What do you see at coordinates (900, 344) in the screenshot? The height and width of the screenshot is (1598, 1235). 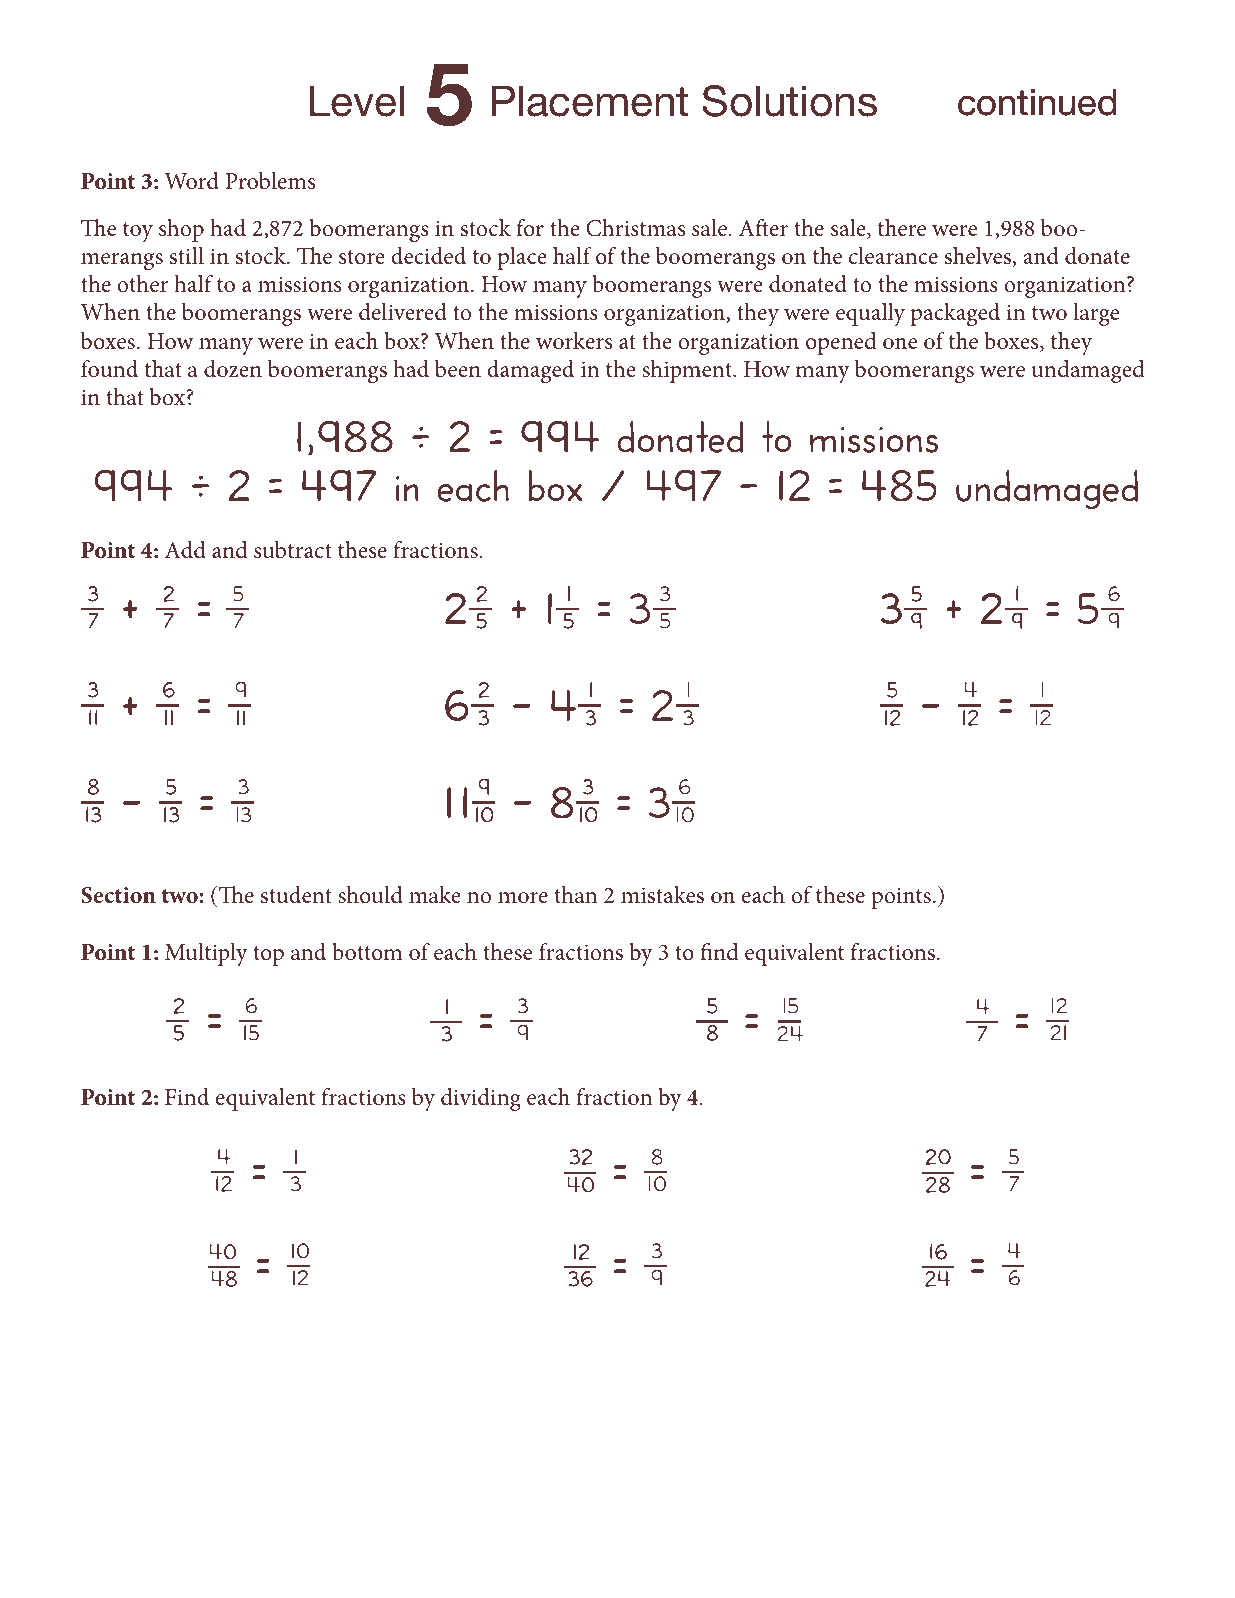 I see `one` at bounding box center [900, 344].
